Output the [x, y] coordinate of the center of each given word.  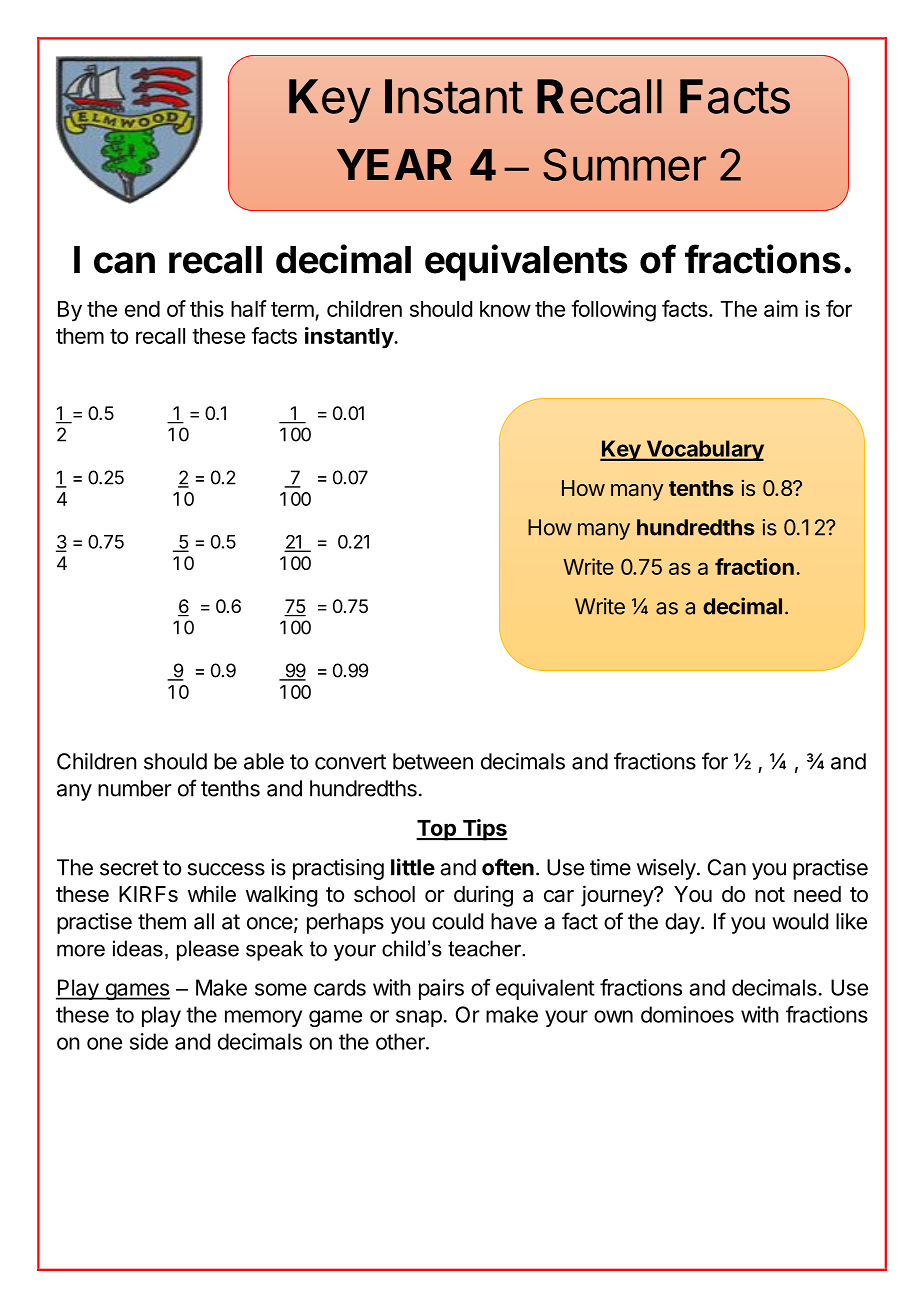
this [207, 308]
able [264, 761]
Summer [624, 164]
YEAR [394, 164]
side [149, 1041]
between [433, 761]
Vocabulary [704, 450]
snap [419, 1018]
